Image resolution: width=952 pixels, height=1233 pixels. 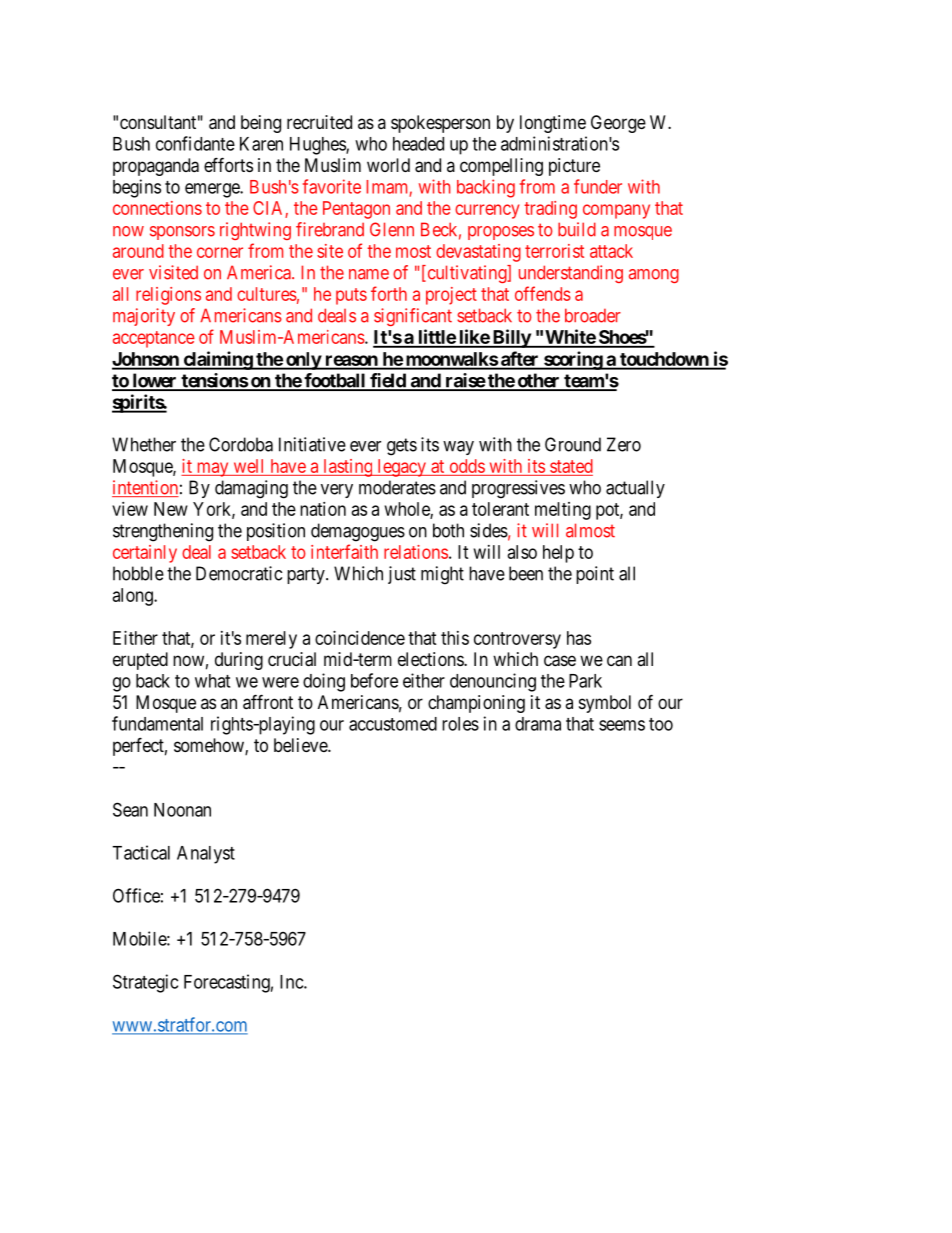 I want to click on picture, so click(x=574, y=167).
